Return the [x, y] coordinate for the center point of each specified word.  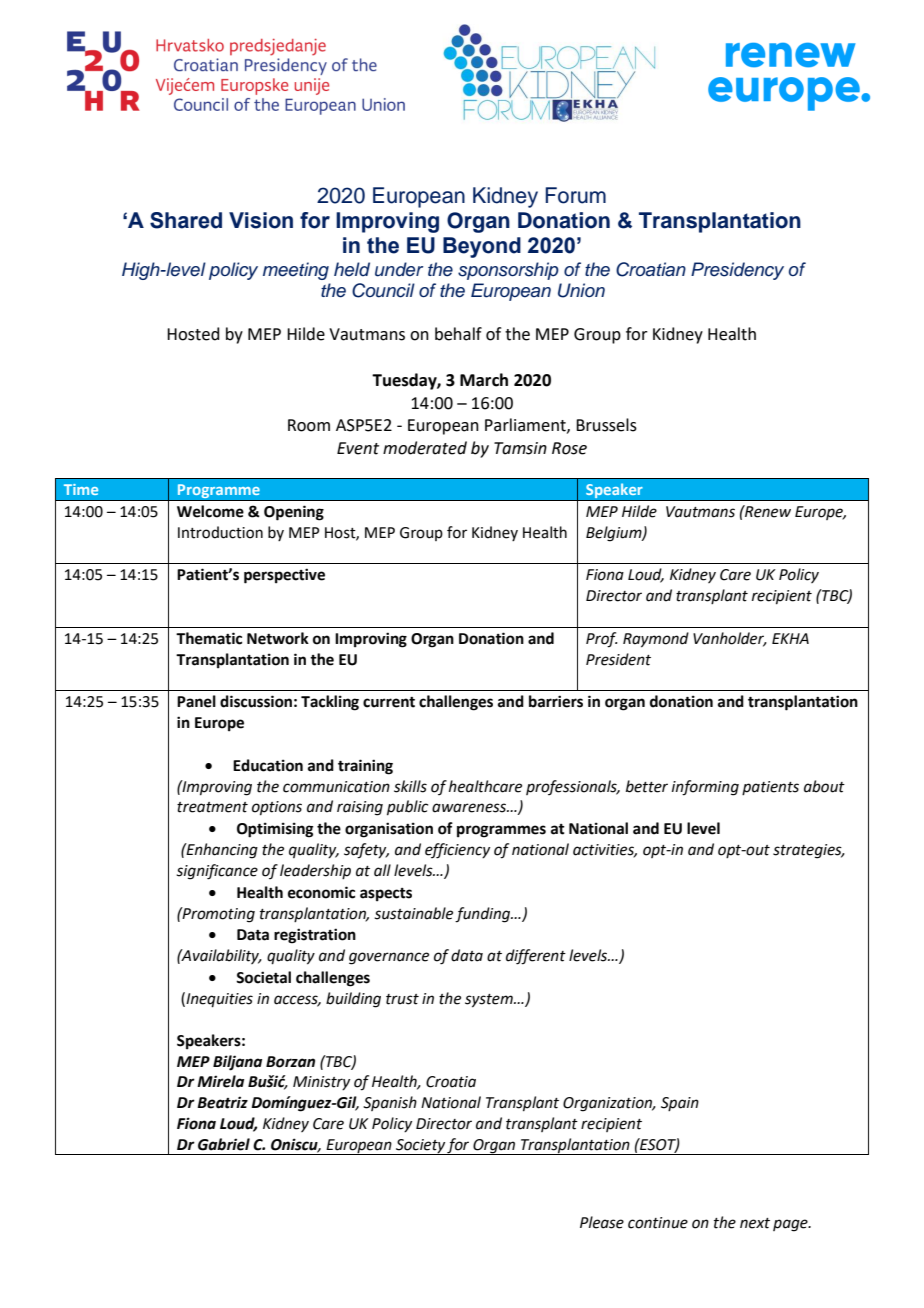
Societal [263, 977]
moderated [425, 448]
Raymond [656, 640]
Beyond [482, 247]
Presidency [737, 271]
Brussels [606, 425]
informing [705, 788]
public [407, 807]
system [490, 1001]
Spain [680, 1104]
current [389, 702]
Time [81, 489]
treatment [212, 807]
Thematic [209, 638]
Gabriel [224, 1144]
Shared [186, 220]
